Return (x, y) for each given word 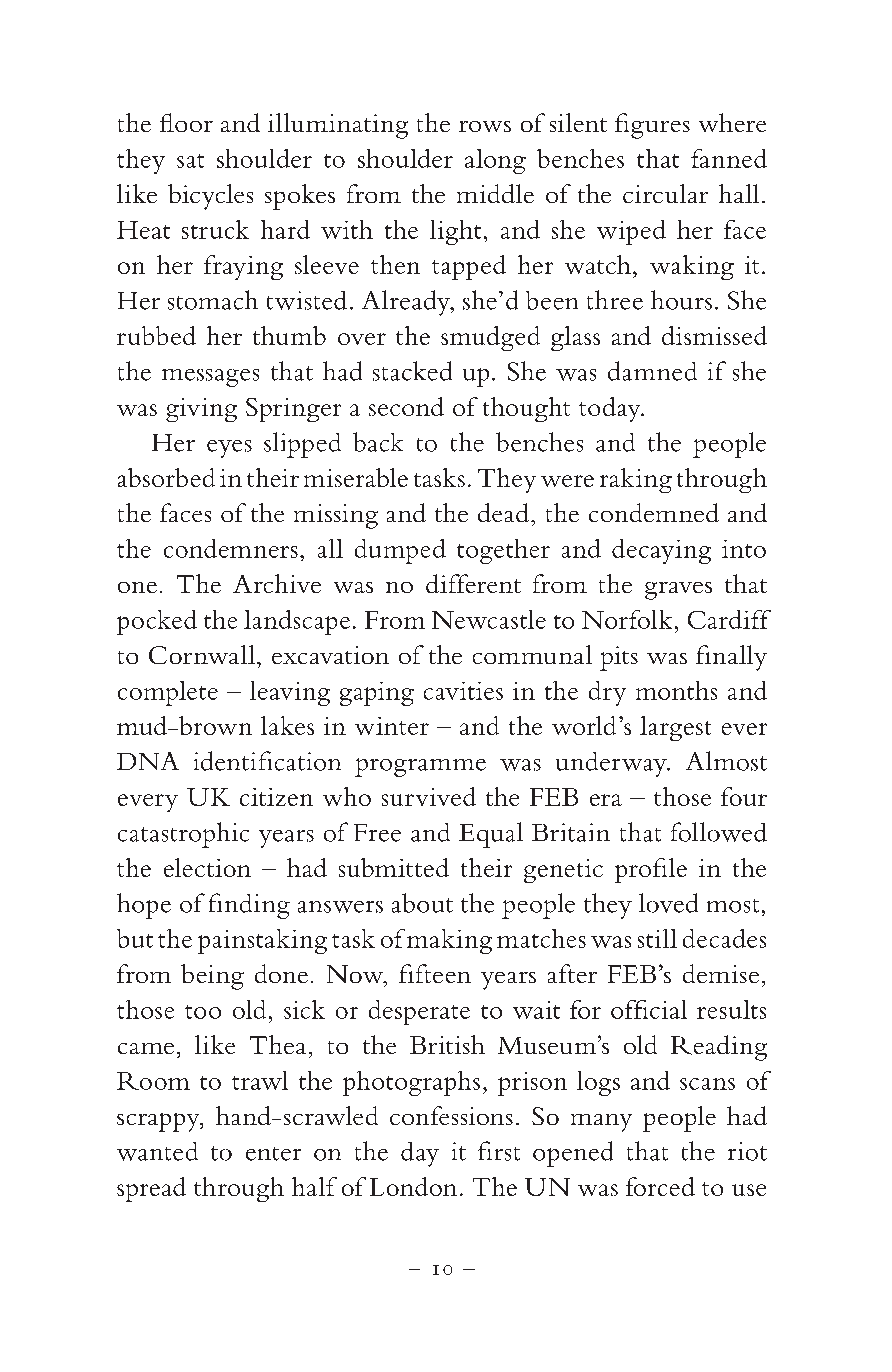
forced (660, 1186)
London (413, 1186)
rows (485, 126)
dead (503, 512)
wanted (157, 1151)
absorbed (166, 477)
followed (719, 832)
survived (429, 796)
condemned (654, 512)
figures (652, 126)
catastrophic (183, 835)
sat (190, 161)
